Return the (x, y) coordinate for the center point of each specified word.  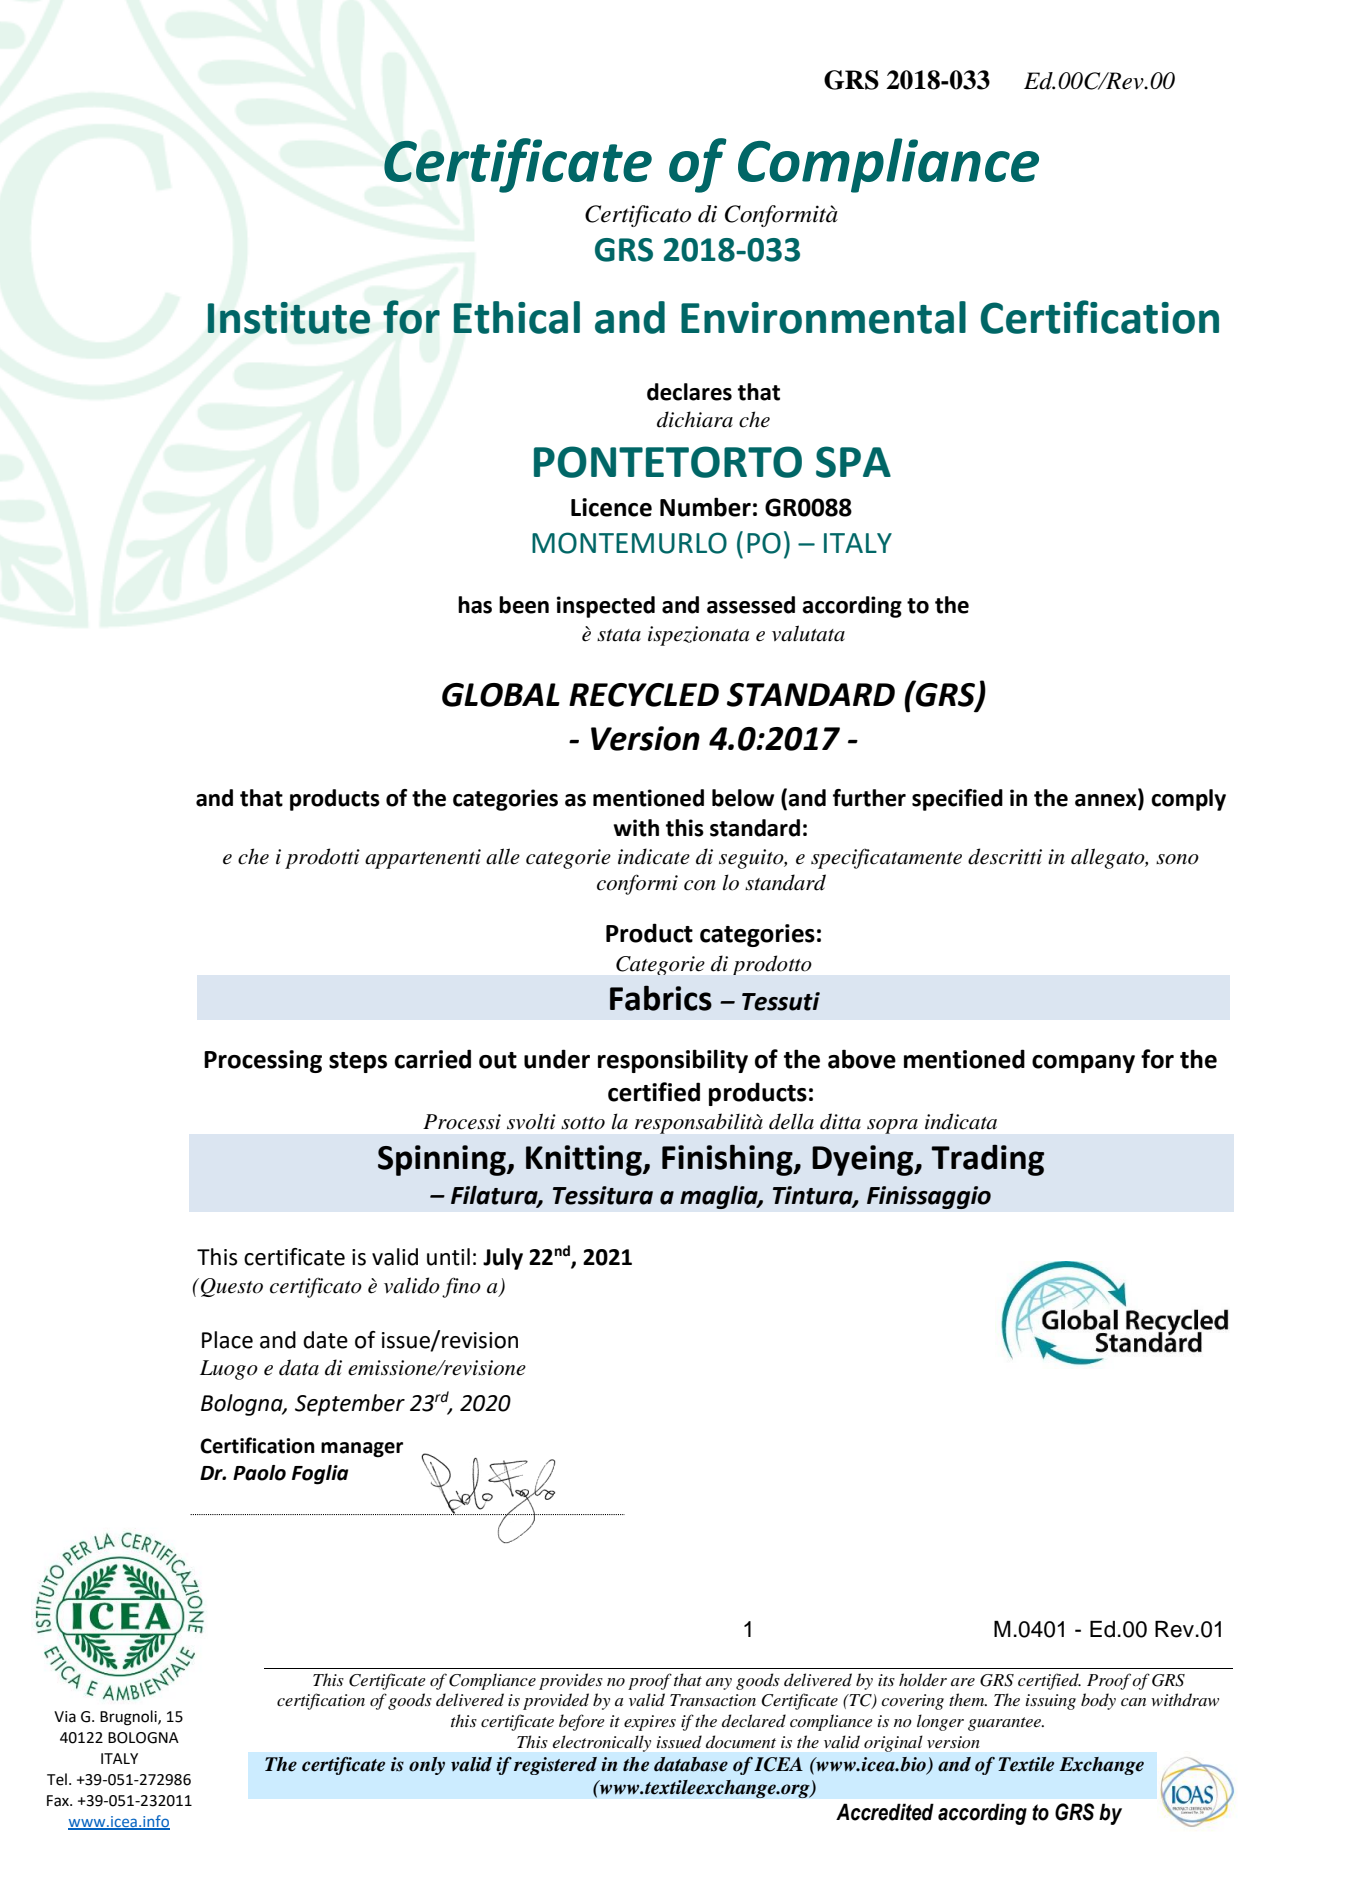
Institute (289, 318)
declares (689, 392)
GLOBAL (501, 695)
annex (1107, 801)
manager (362, 1450)
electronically (602, 1743)
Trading (987, 1160)
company (1083, 1064)
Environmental (823, 317)
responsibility (673, 1061)
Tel (57, 1779)
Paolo (259, 1473)
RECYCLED (644, 695)
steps (358, 1062)
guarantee (1005, 1724)
